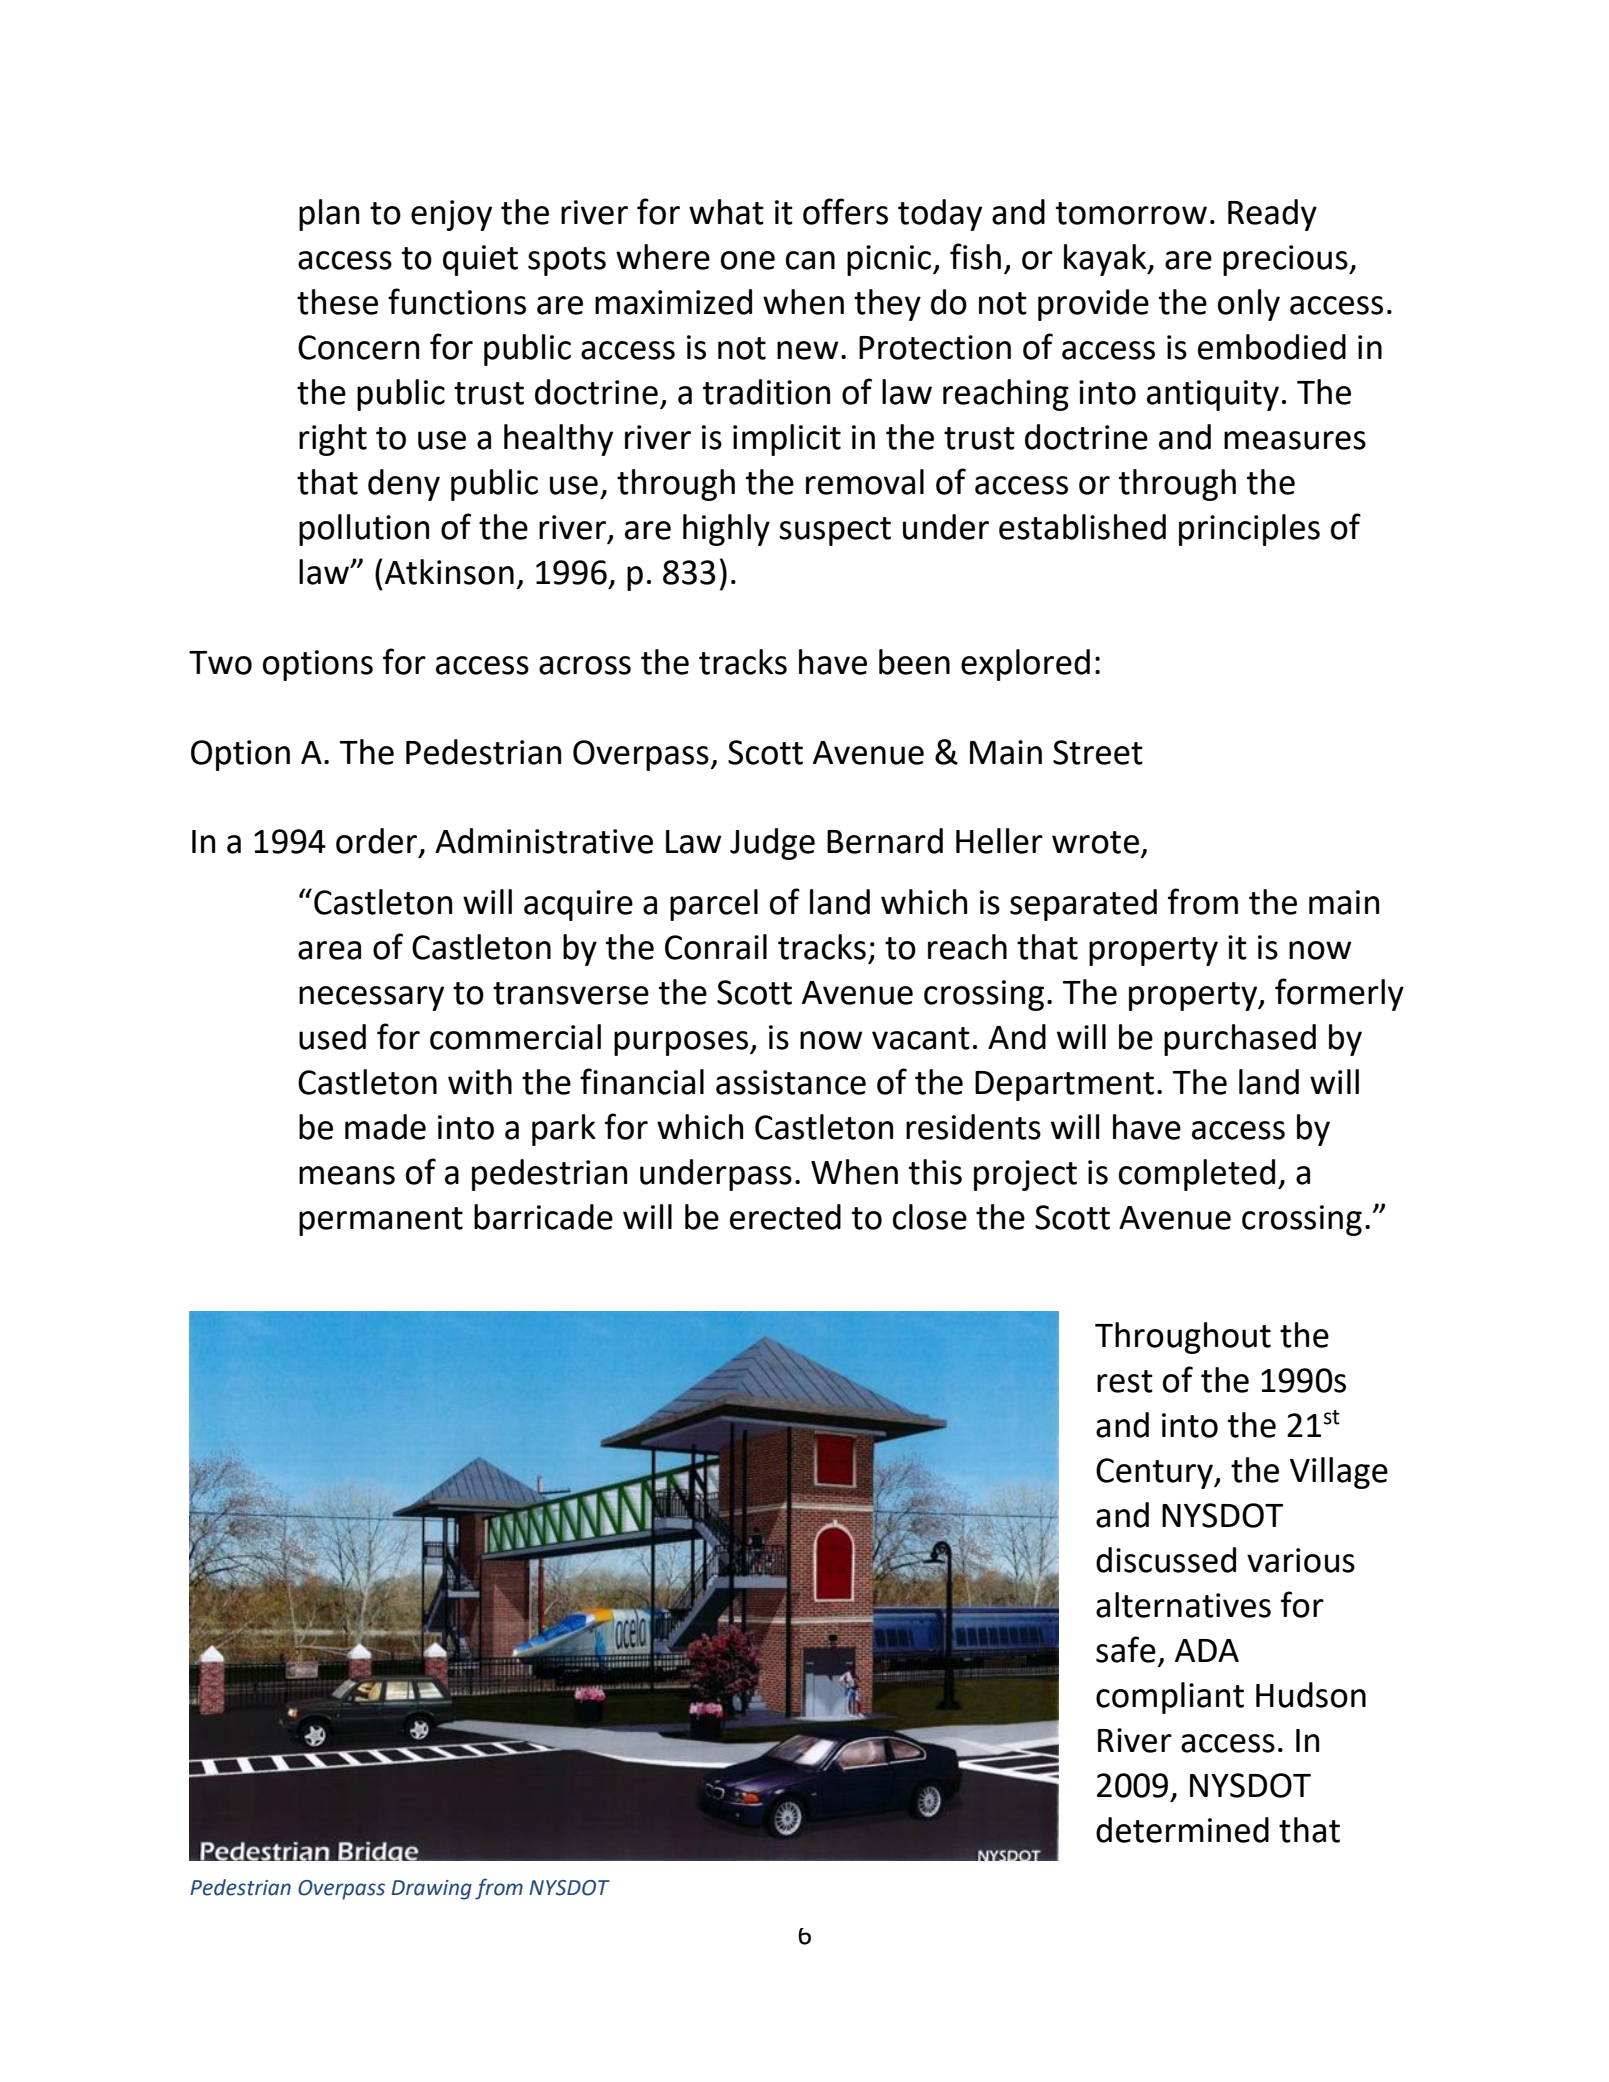  Describe the element at coordinates (431, 1890) in the image. I see `Drawing` at that location.
